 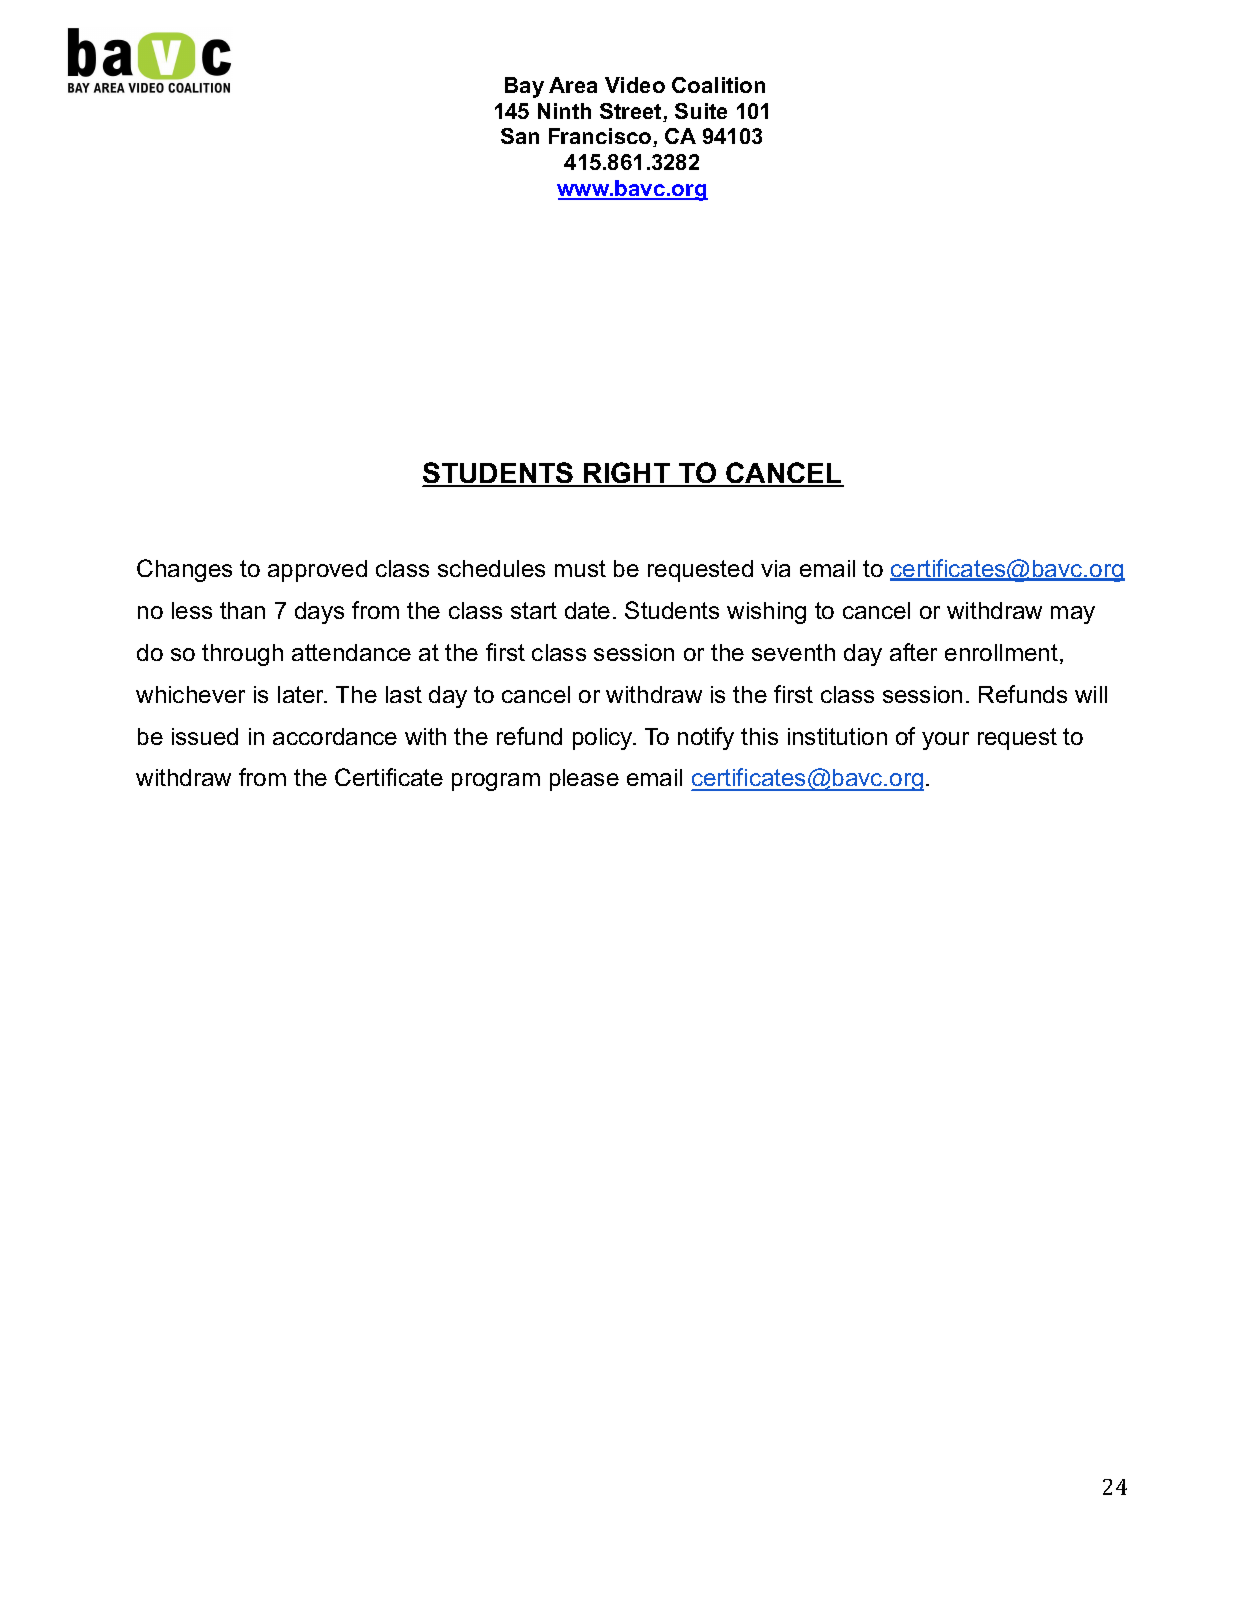 I want to click on must, so click(x=580, y=568).
